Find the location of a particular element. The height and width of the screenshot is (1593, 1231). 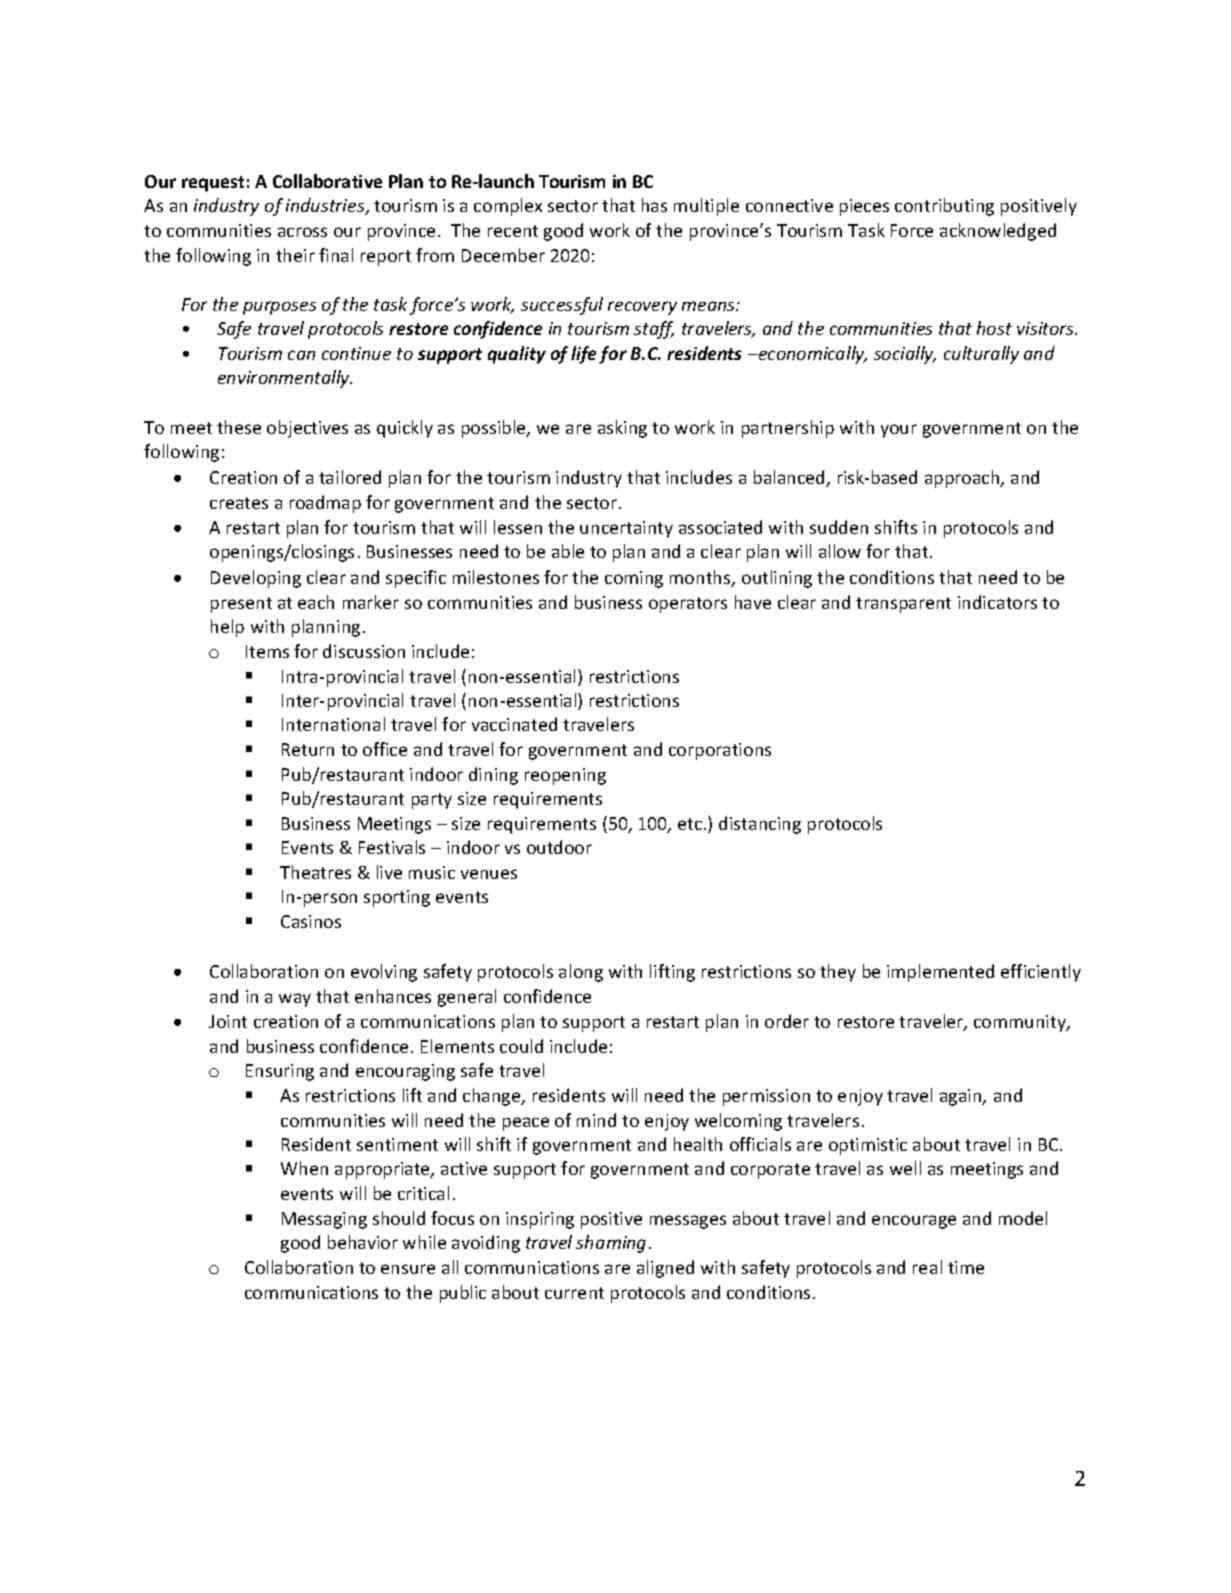

shaming is located at coordinates (611, 1244).
